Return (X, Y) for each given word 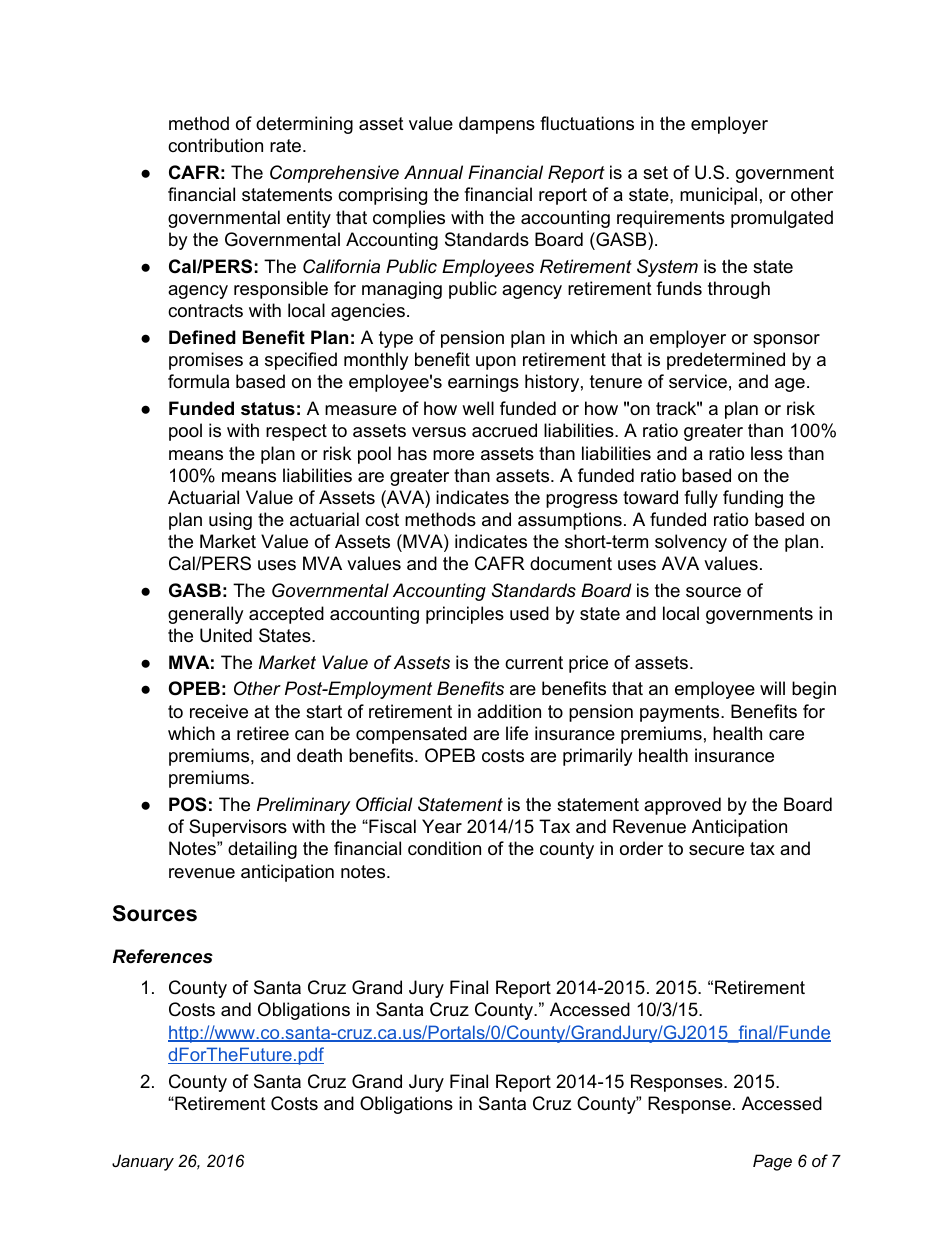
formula (198, 381)
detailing (262, 850)
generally (206, 615)
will (772, 688)
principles (465, 615)
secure (716, 850)
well (478, 408)
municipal (718, 196)
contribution (215, 145)
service (698, 381)
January (143, 1162)
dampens (497, 125)
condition (444, 848)
